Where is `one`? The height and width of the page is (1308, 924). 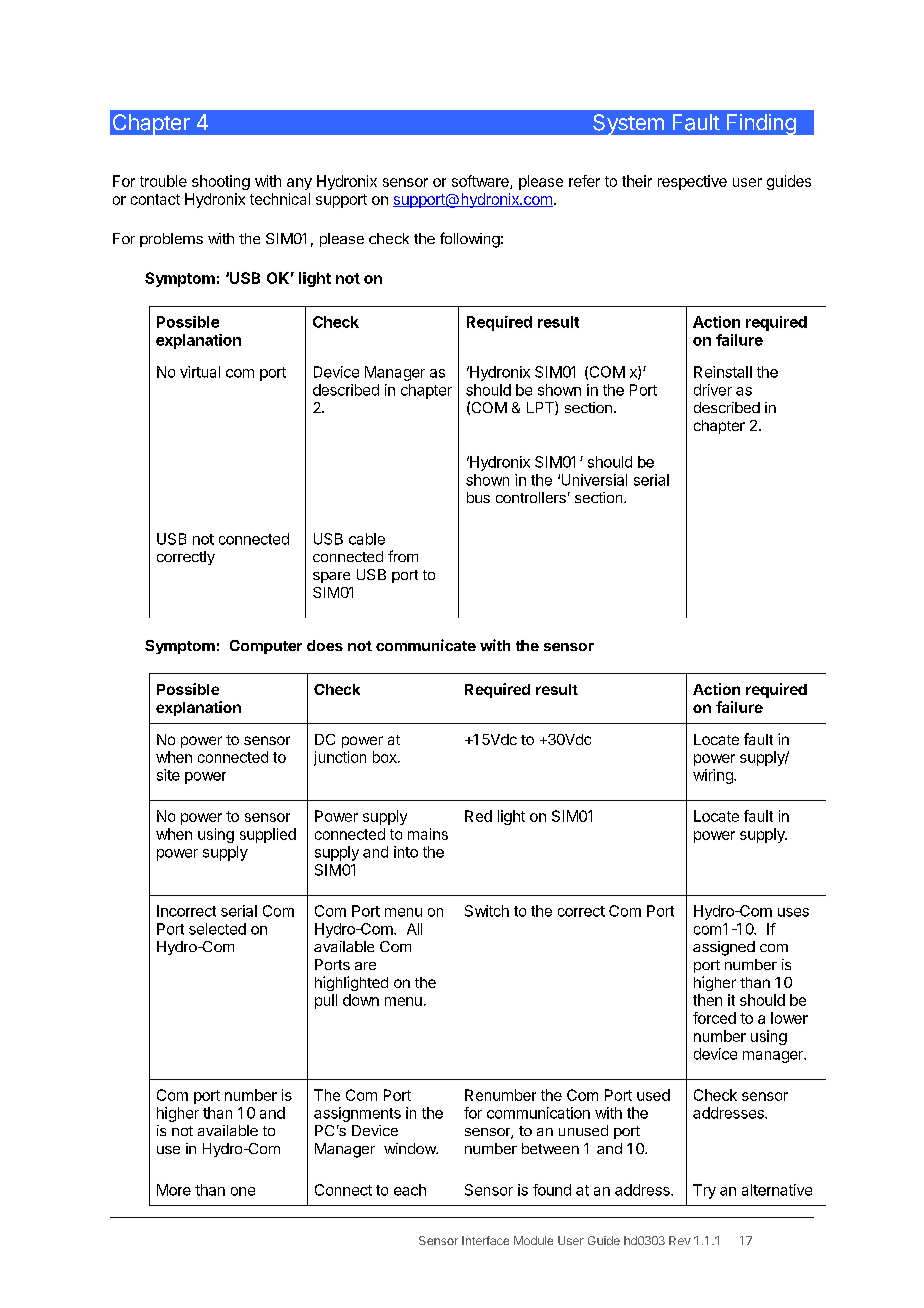
one is located at coordinates (243, 1191).
